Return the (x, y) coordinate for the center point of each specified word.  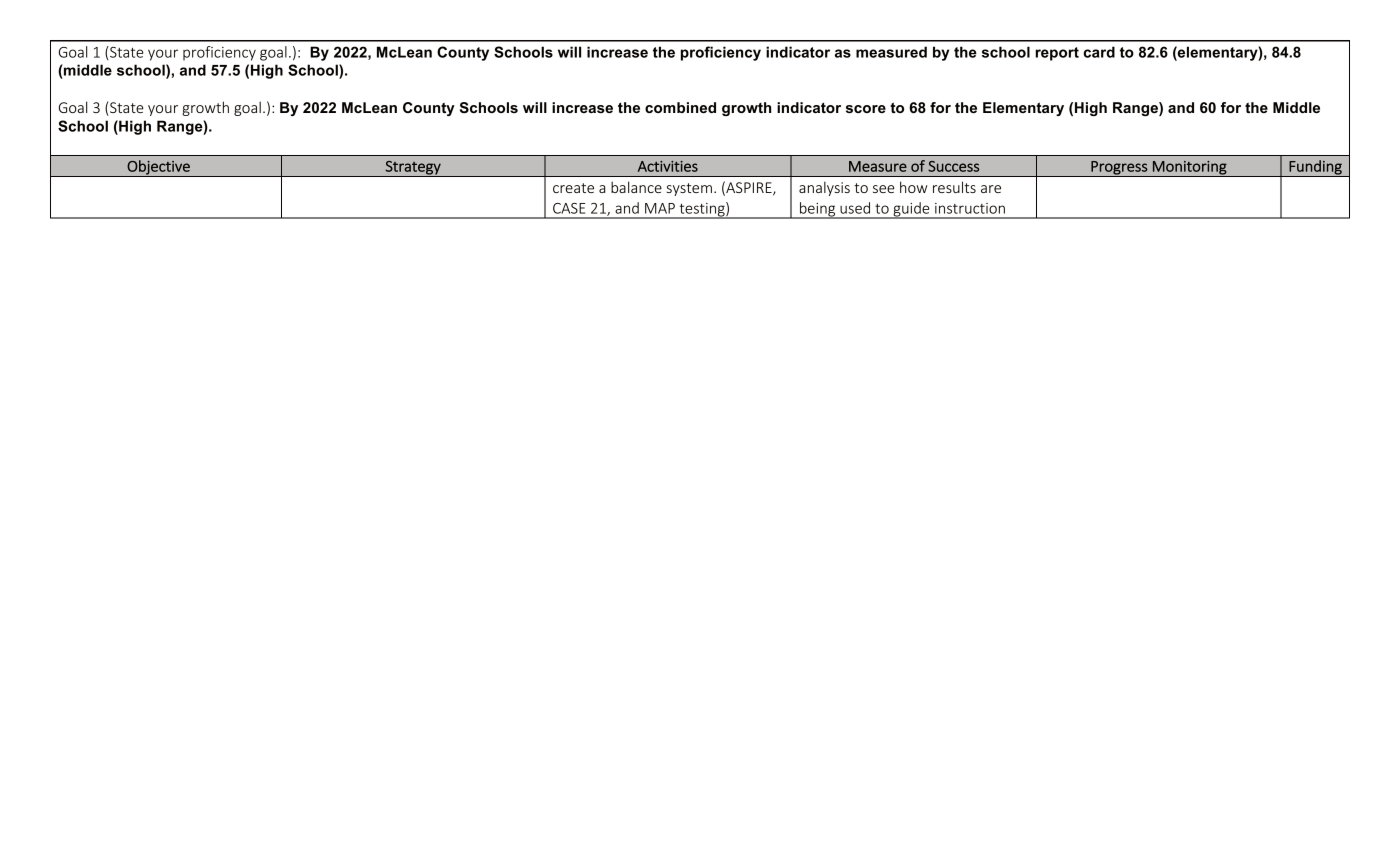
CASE (569, 208)
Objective (158, 168)
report (1057, 54)
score (866, 109)
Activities (668, 166)
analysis (824, 188)
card (1099, 52)
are (991, 189)
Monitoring (1190, 168)
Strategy (413, 168)
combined (680, 107)
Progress (1119, 169)
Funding (1315, 168)
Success (953, 166)
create (573, 188)
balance (636, 187)
